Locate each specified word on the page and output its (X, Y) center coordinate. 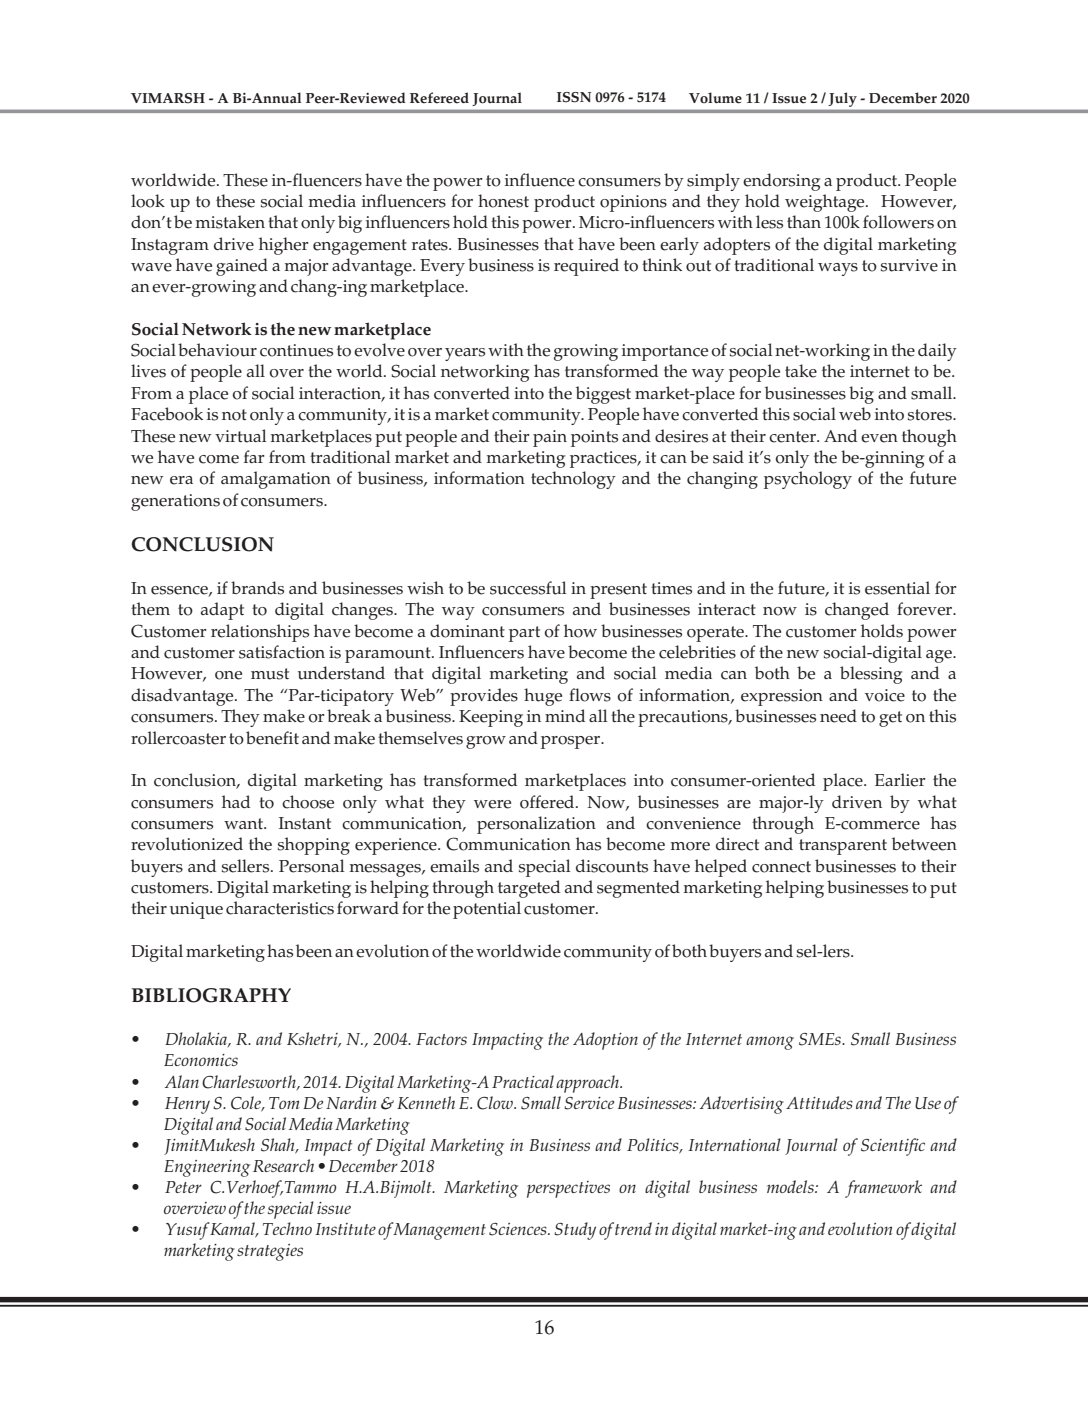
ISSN (574, 97)
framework (883, 1189)
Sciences (519, 1229)
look (148, 201)
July (843, 100)
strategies (270, 1252)
